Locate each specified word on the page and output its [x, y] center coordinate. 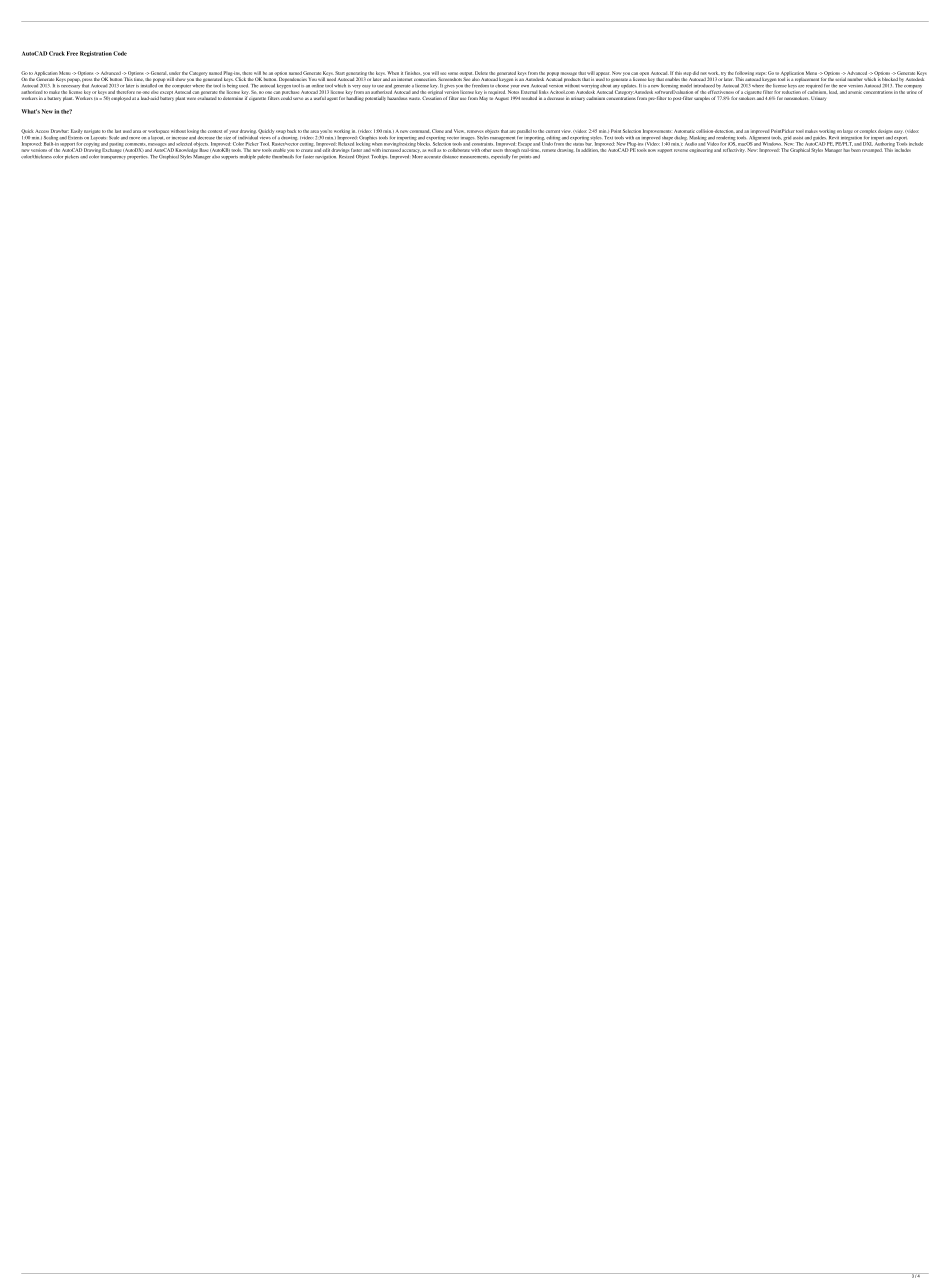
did [696, 73]
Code [120, 53]
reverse [681, 150]
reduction [791, 92]
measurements [475, 157]
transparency [113, 158]
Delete [481, 73]
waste [415, 98]
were [191, 98]
